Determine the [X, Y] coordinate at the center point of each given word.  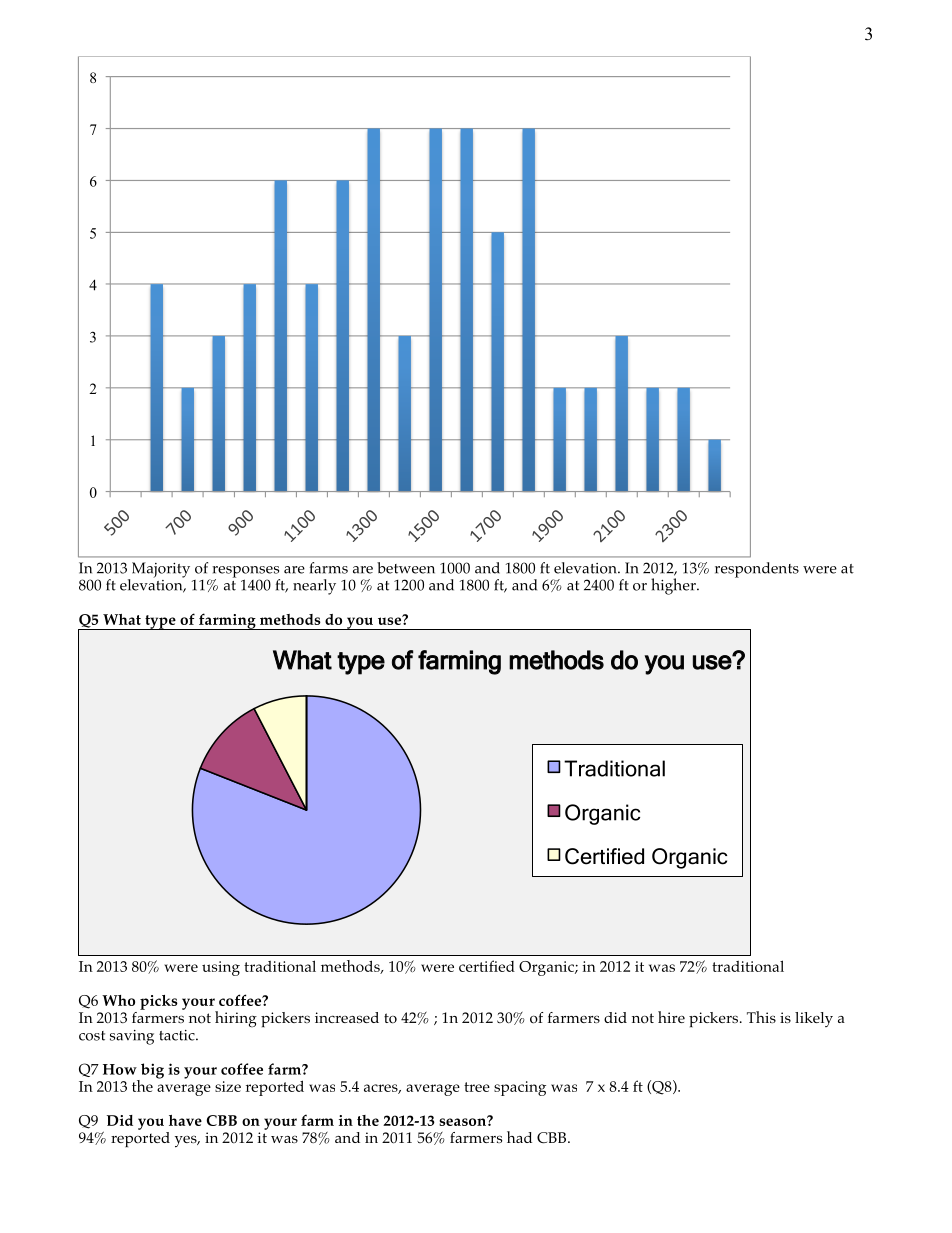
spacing [520, 1088]
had [519, 1137]
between [406, 568]
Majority [159, 571]
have [185, 1120]
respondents [757, 570]
